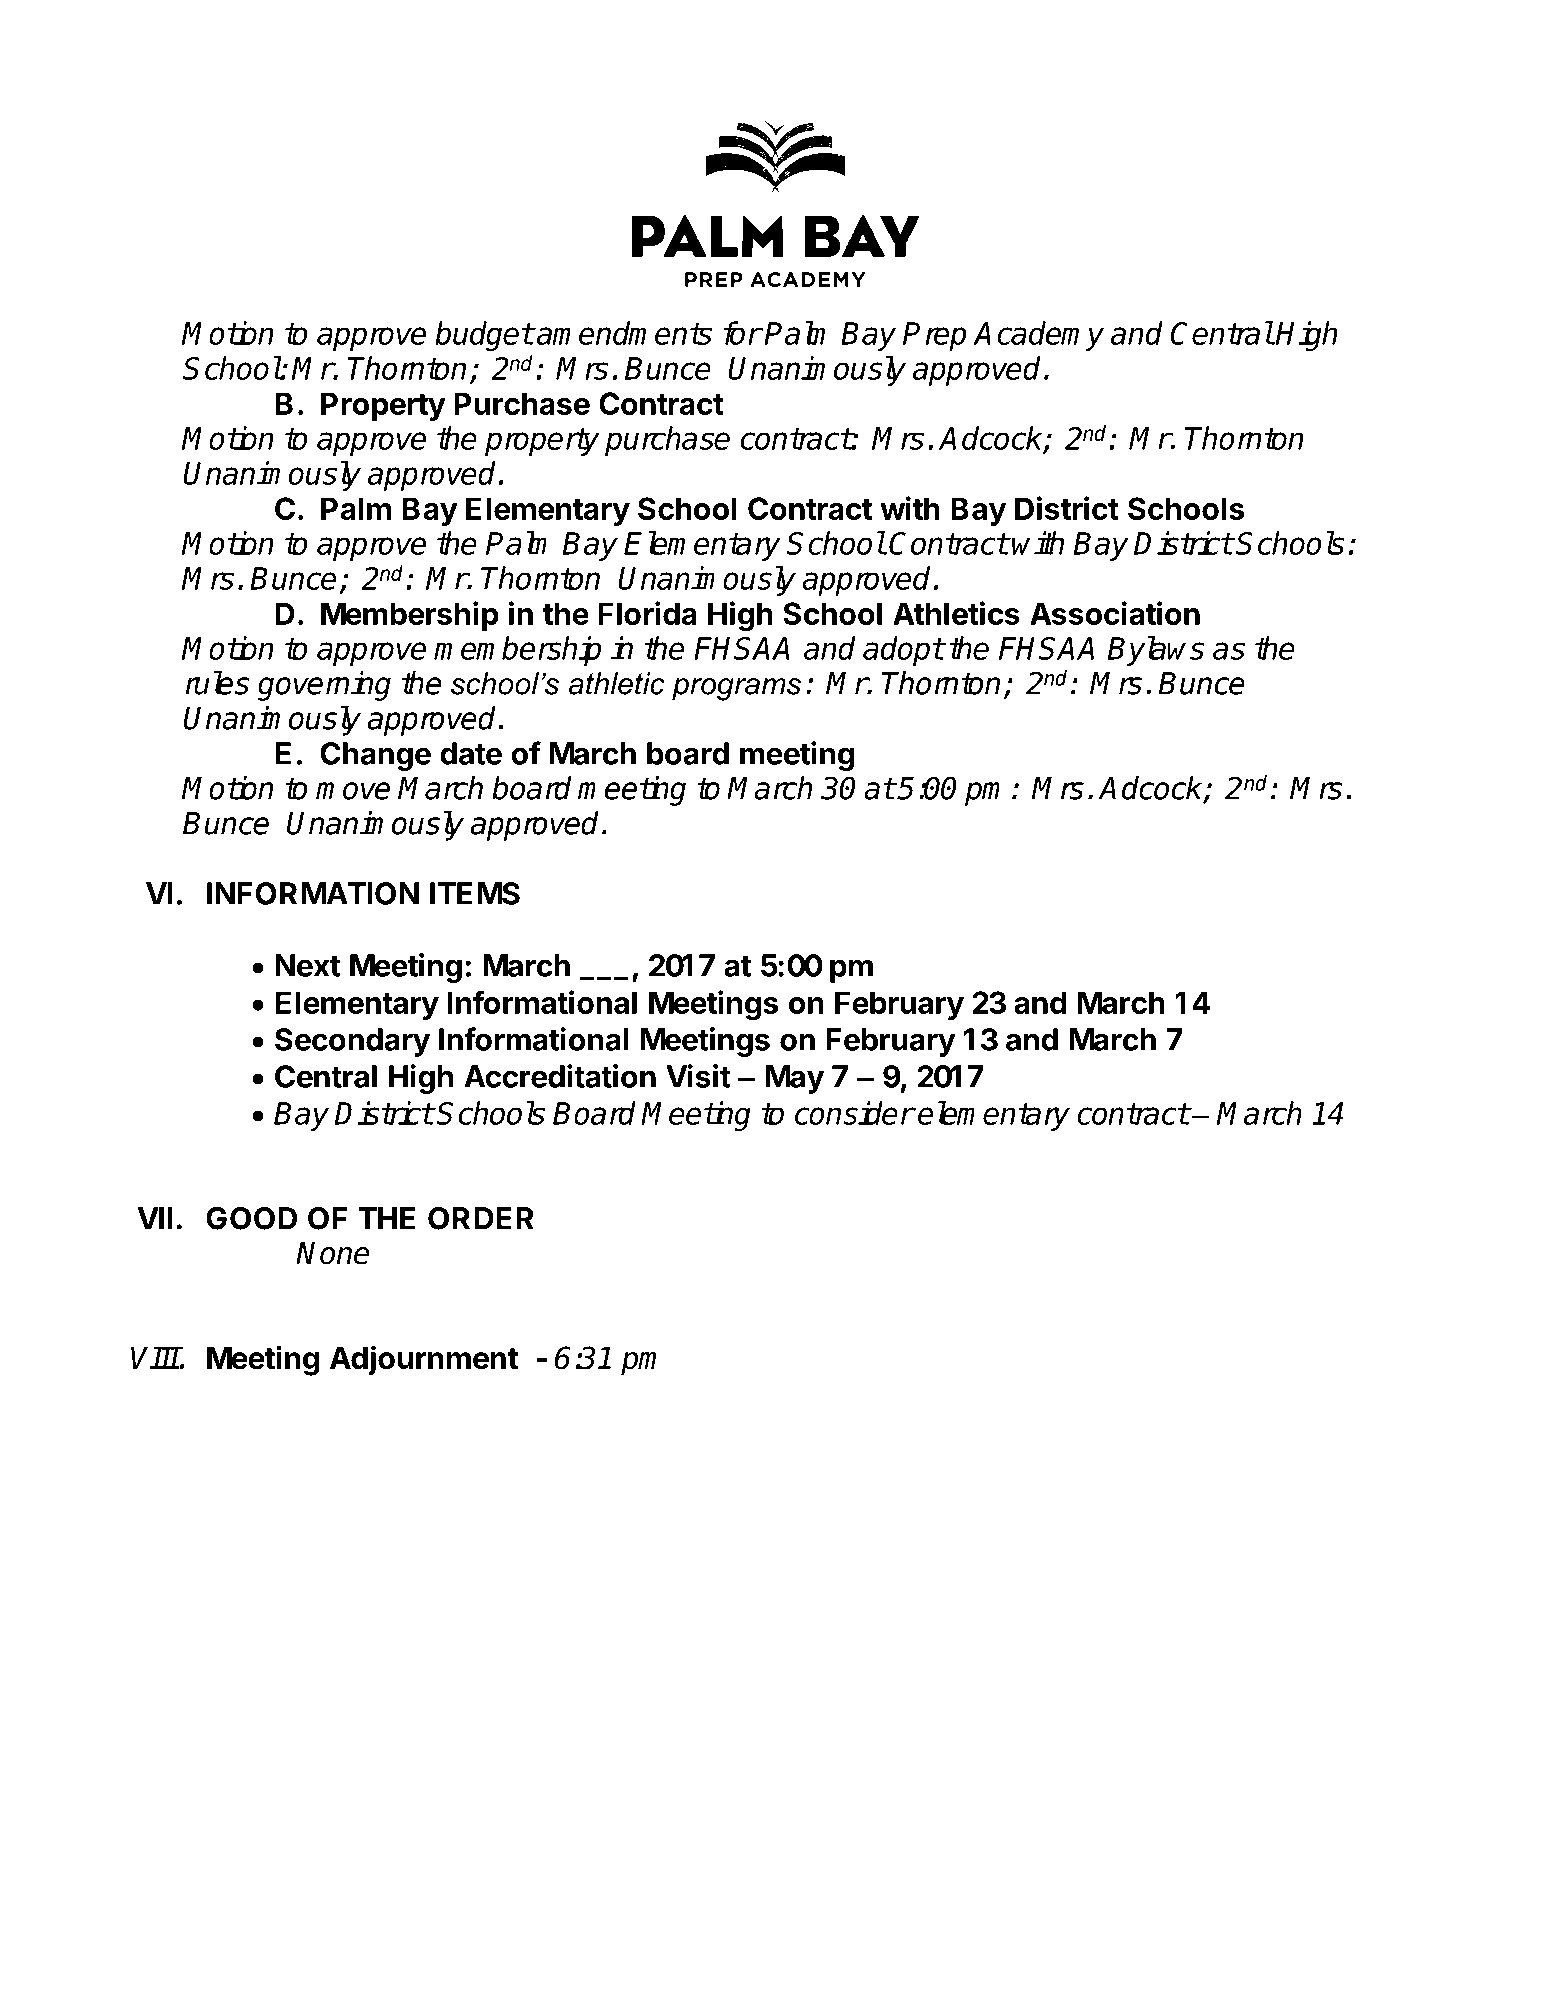 The image size is (1551, 2007). I want to click on budget, so click(484, 336).
